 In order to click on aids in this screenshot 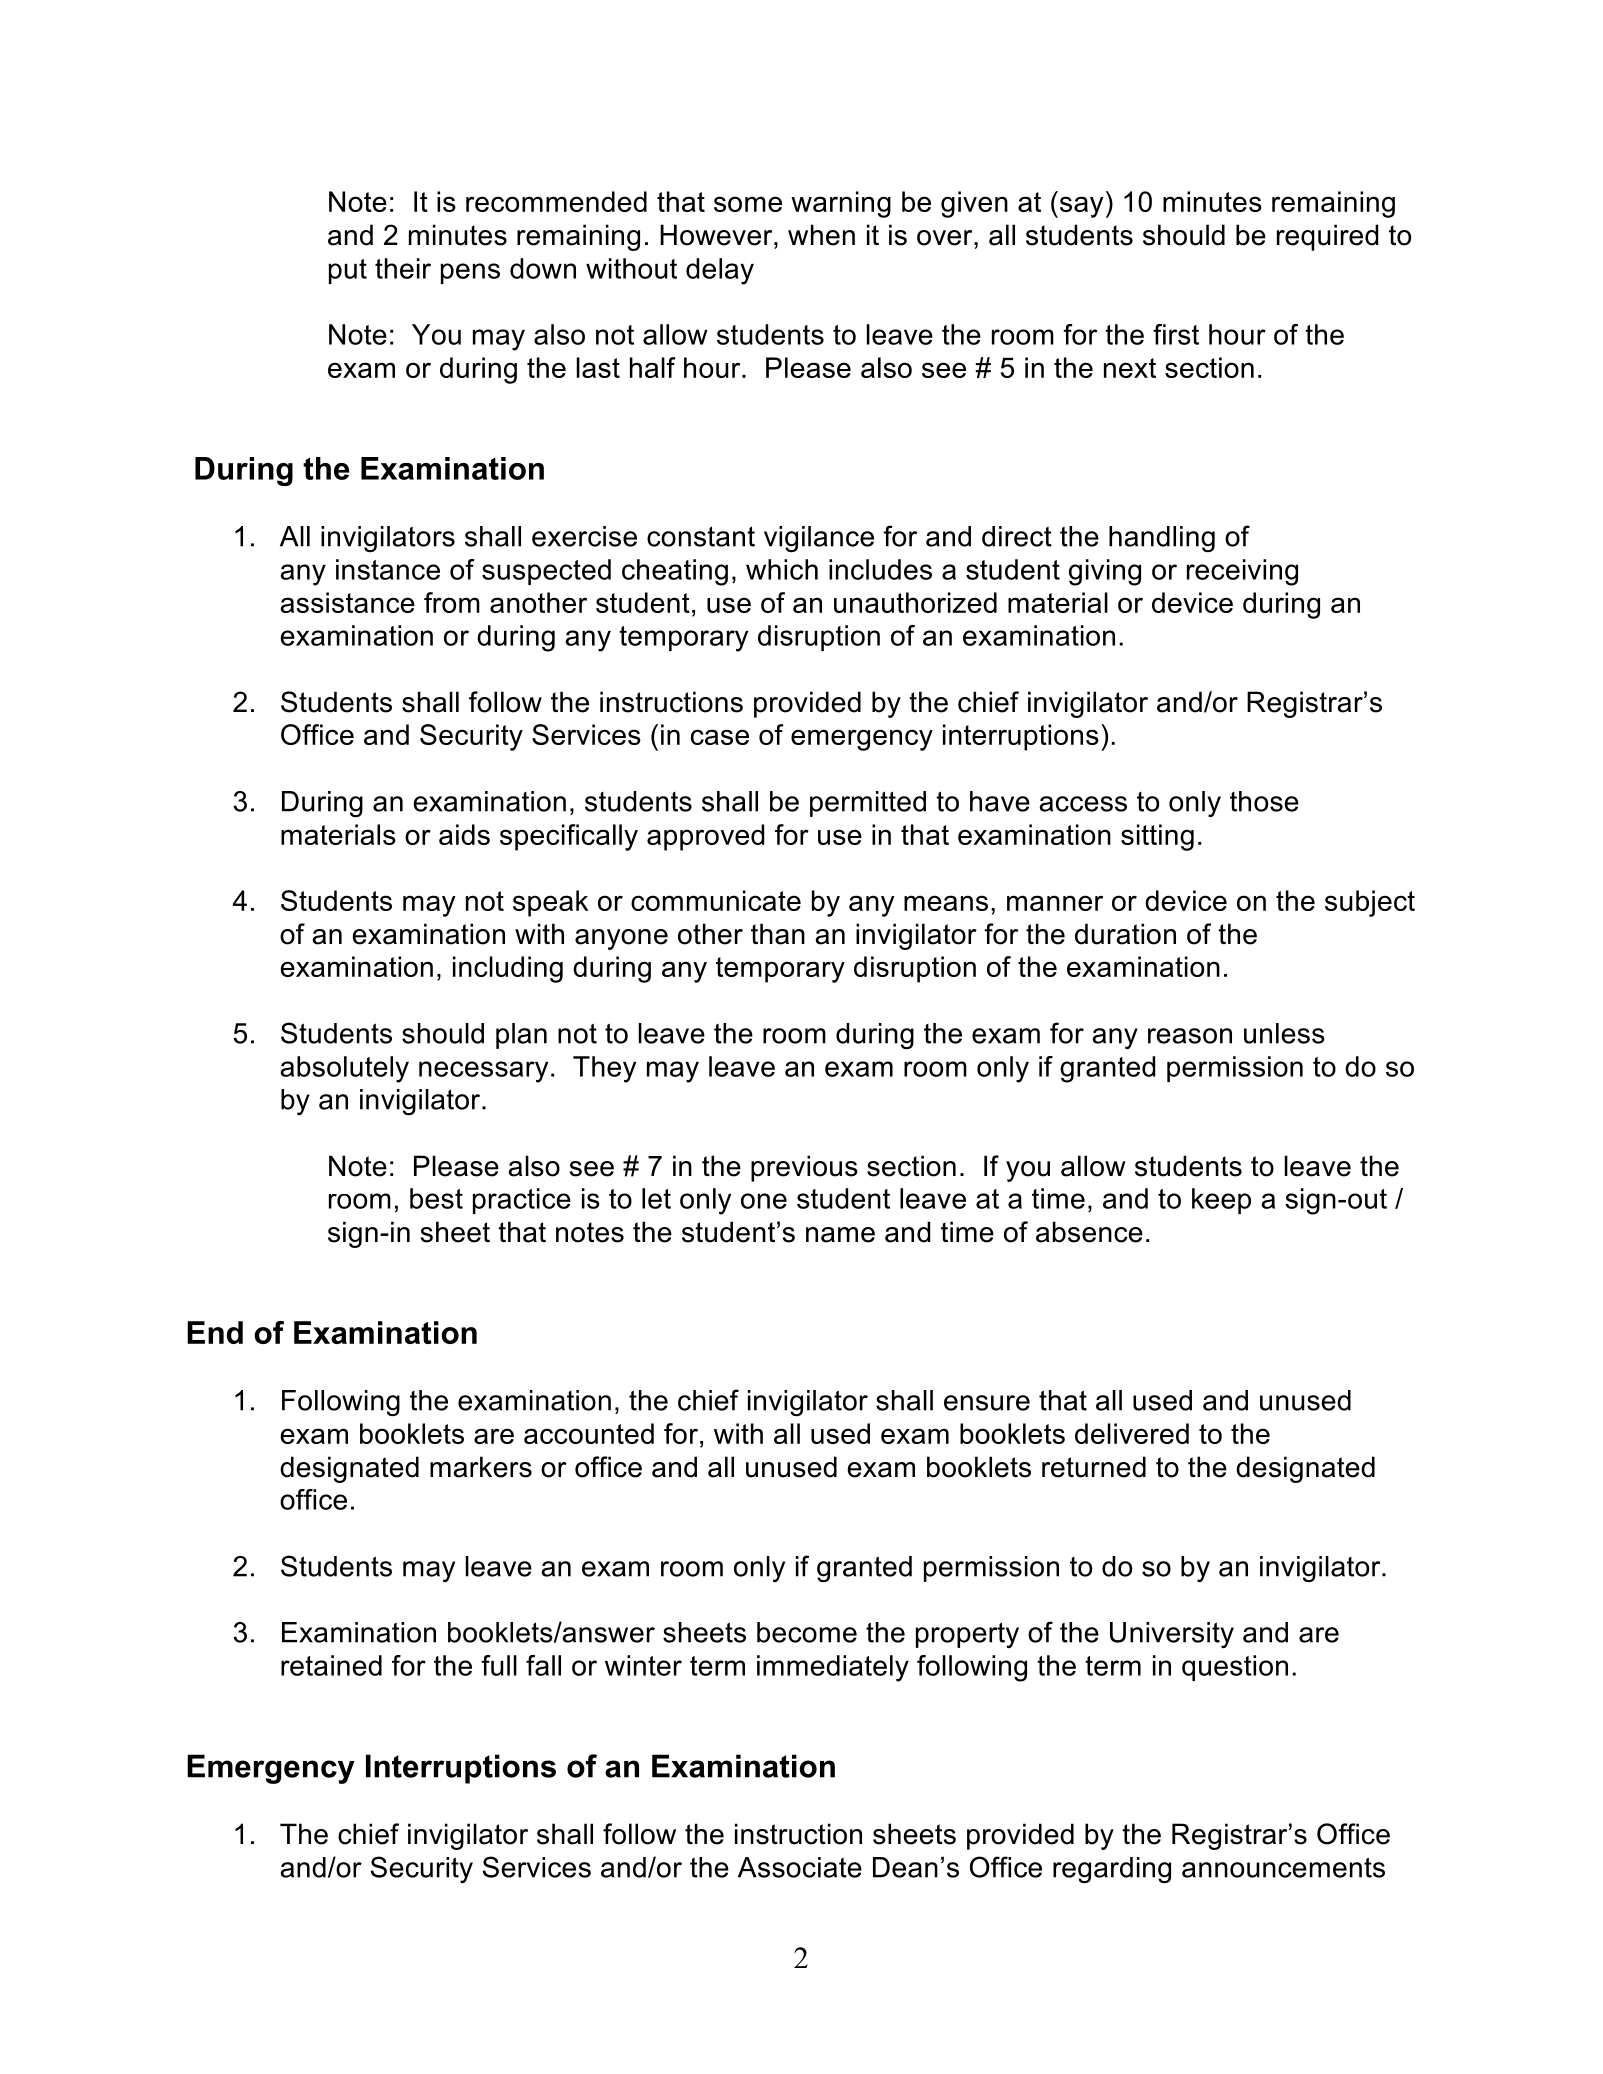, I will do `click(464, 834)`.
